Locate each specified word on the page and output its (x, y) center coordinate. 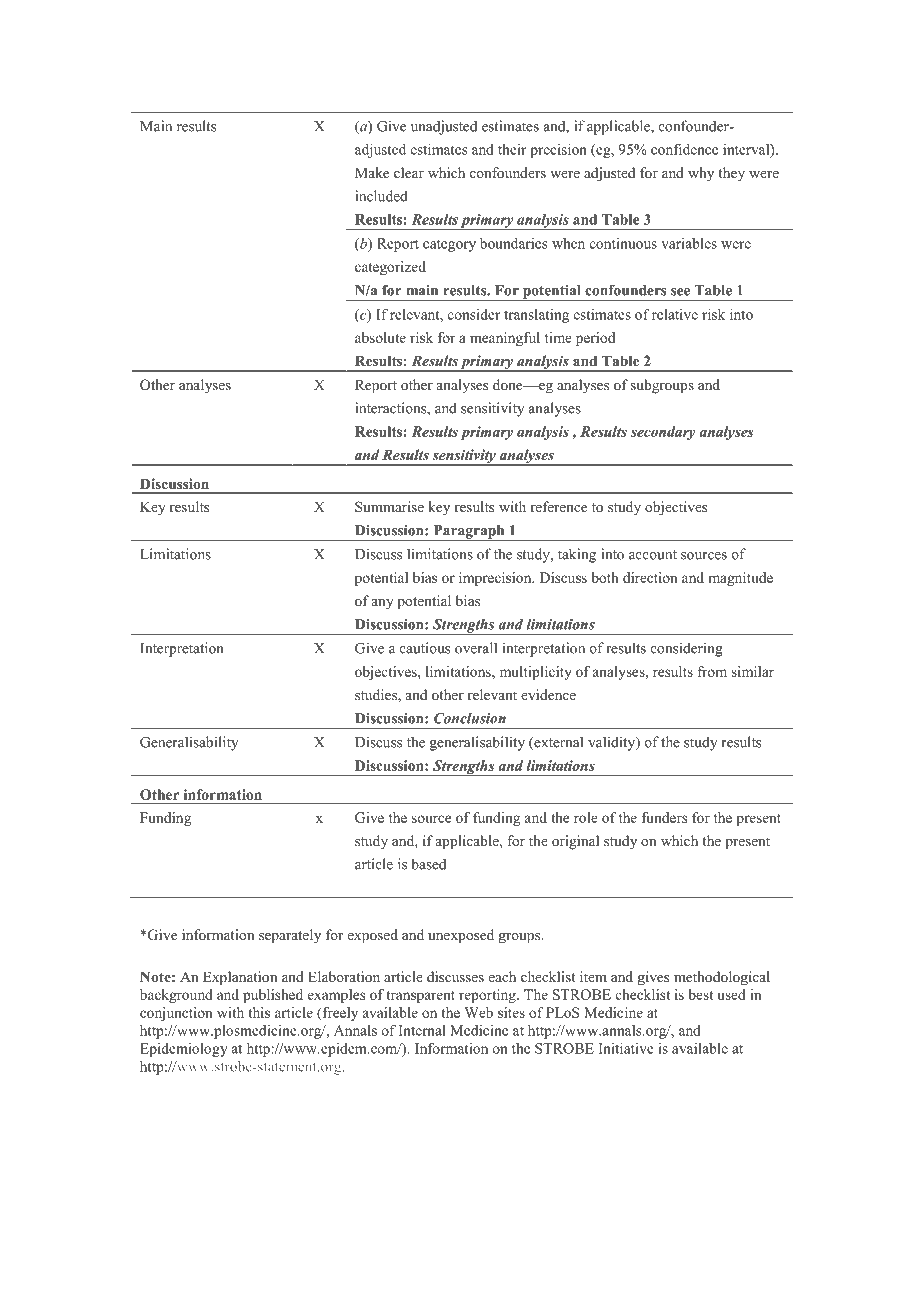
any (383, 604)
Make (372, 172)
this (259, 1012)
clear (409, 172)
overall (476, 648)
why (701, 174)
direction (650, 577)
